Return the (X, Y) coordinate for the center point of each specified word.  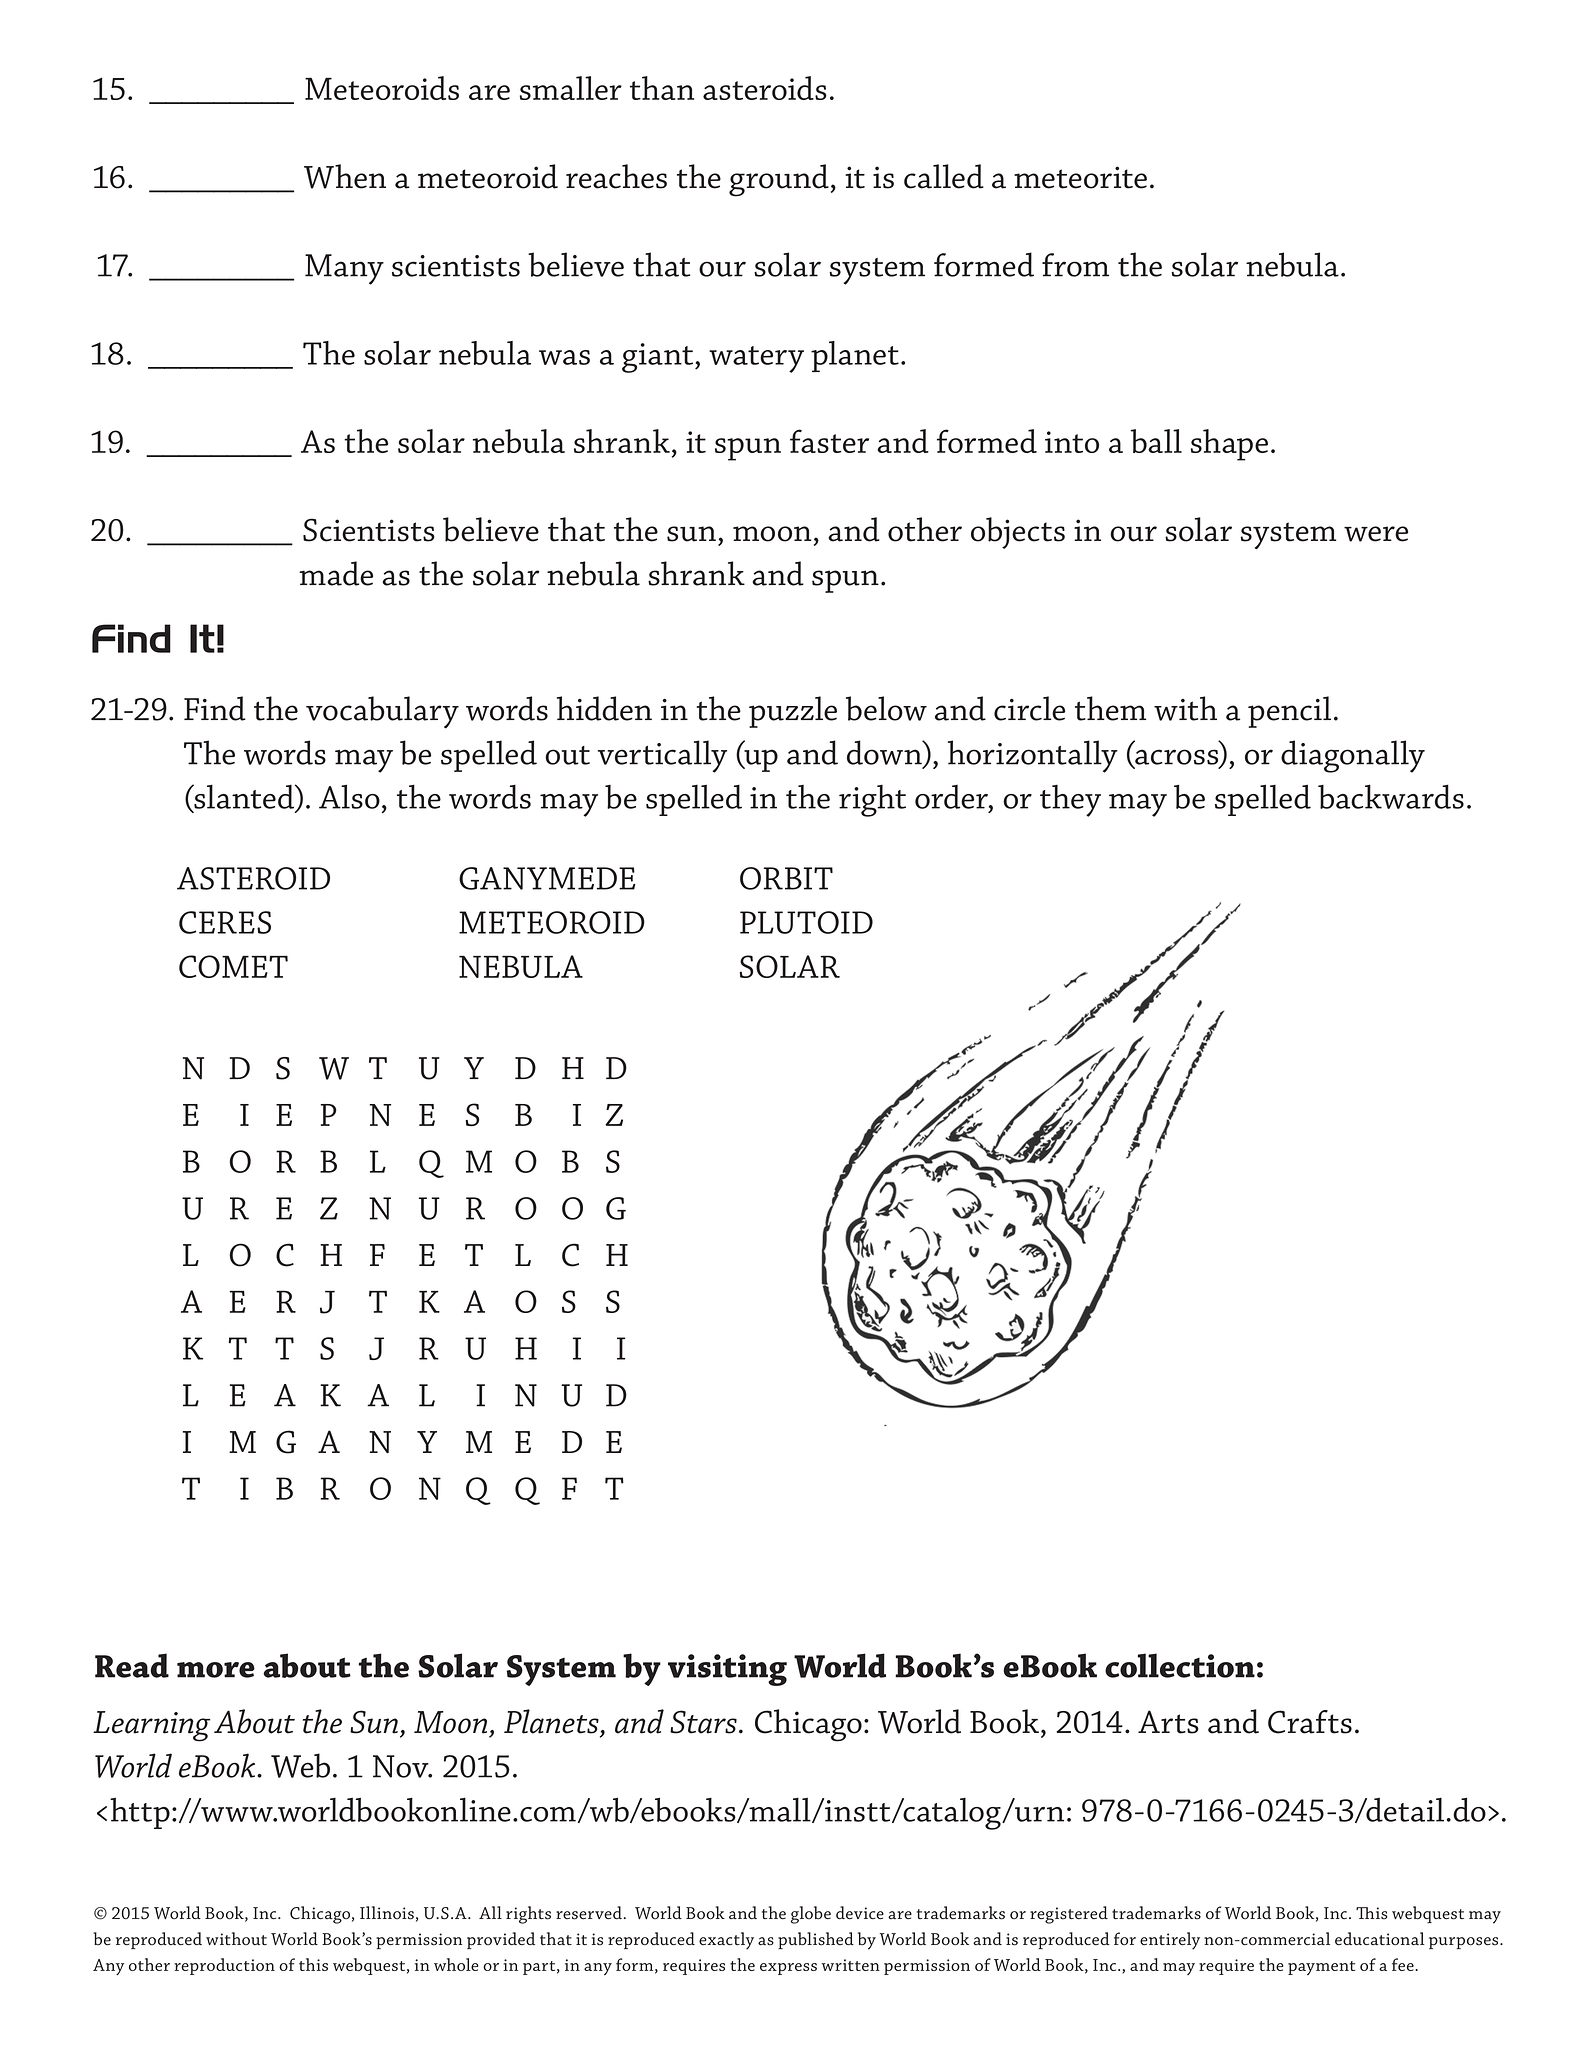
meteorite (1080, 177)
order (952, 797)
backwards (1391, 796)
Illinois (387, 1913)
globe (811, 1915)
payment (1321, 1968)
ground (779, 180)
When (345, 176)
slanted (244, 797)
